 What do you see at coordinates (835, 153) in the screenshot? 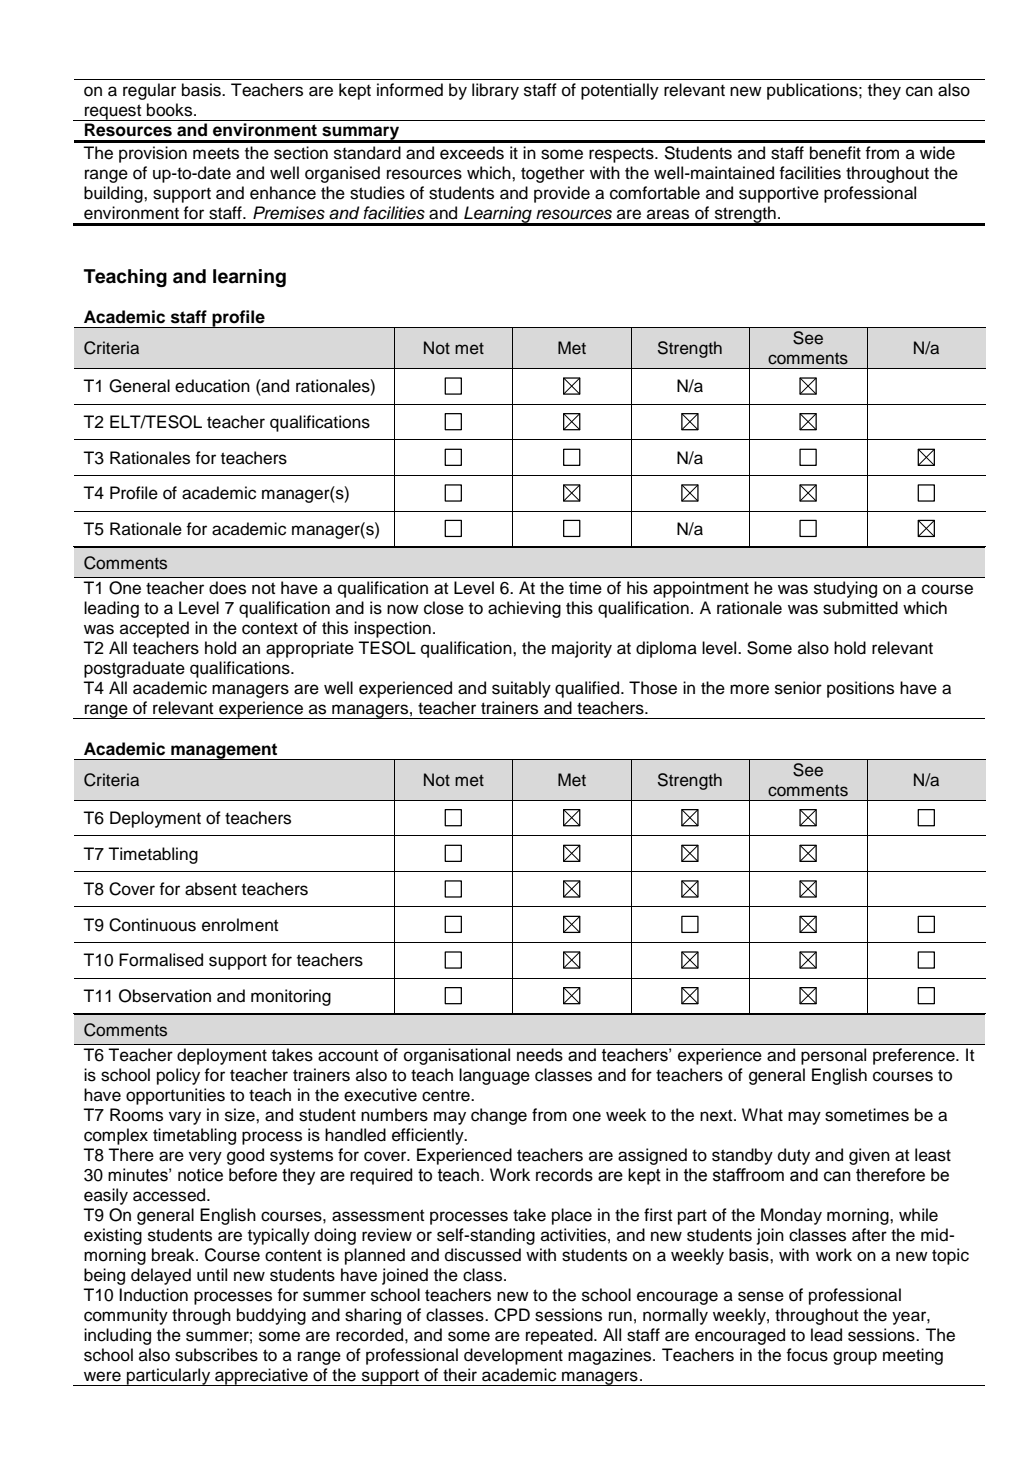
I see `benefit` at bounding box center [835, 153].
